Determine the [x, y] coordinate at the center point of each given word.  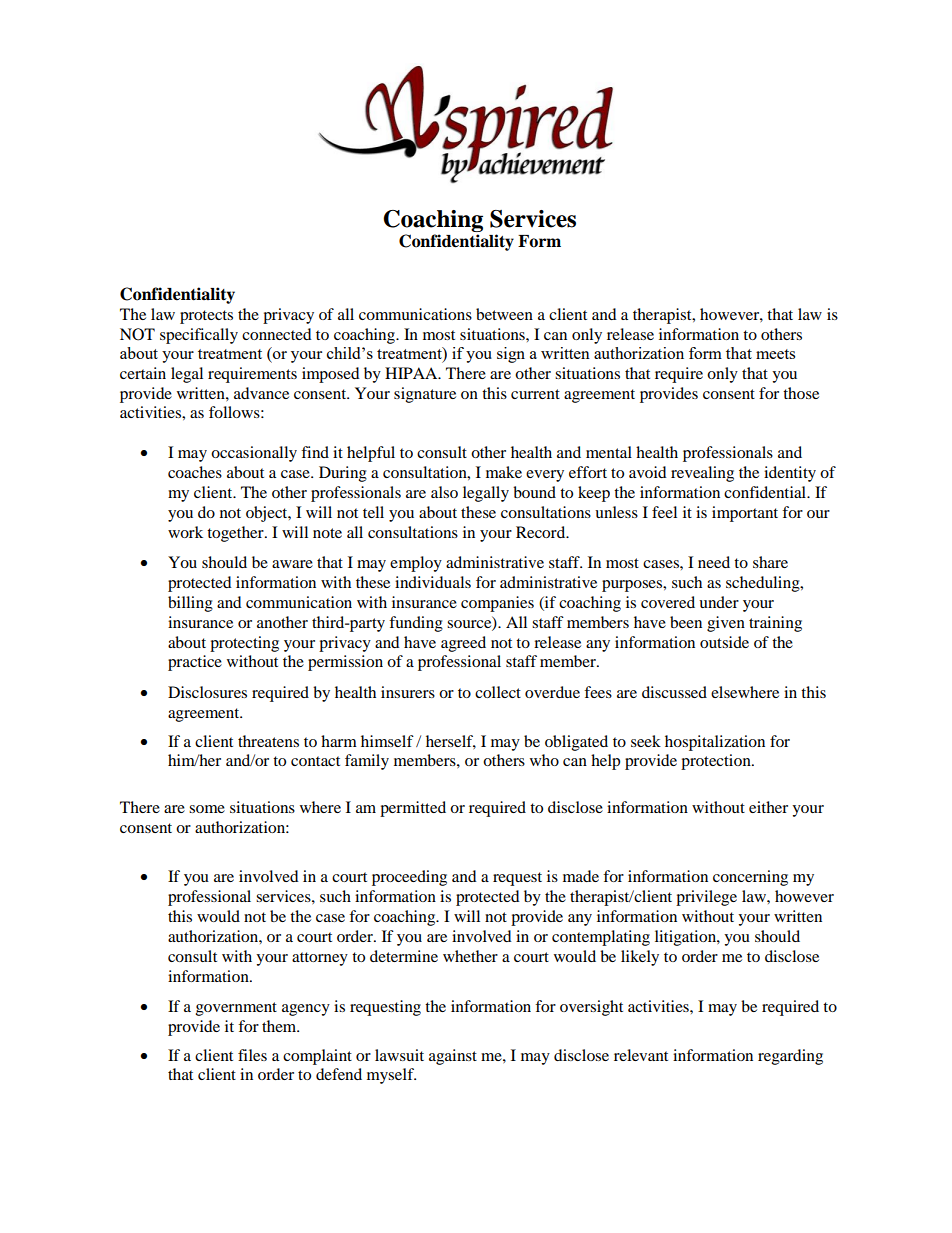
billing [190, 604]
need [714, 562]
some [207, 809]
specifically [199, 336]
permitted [413, 809]
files [252, 1055]
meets [775, 354]
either [768, 807]
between [504, 314]
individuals [433, 582]
